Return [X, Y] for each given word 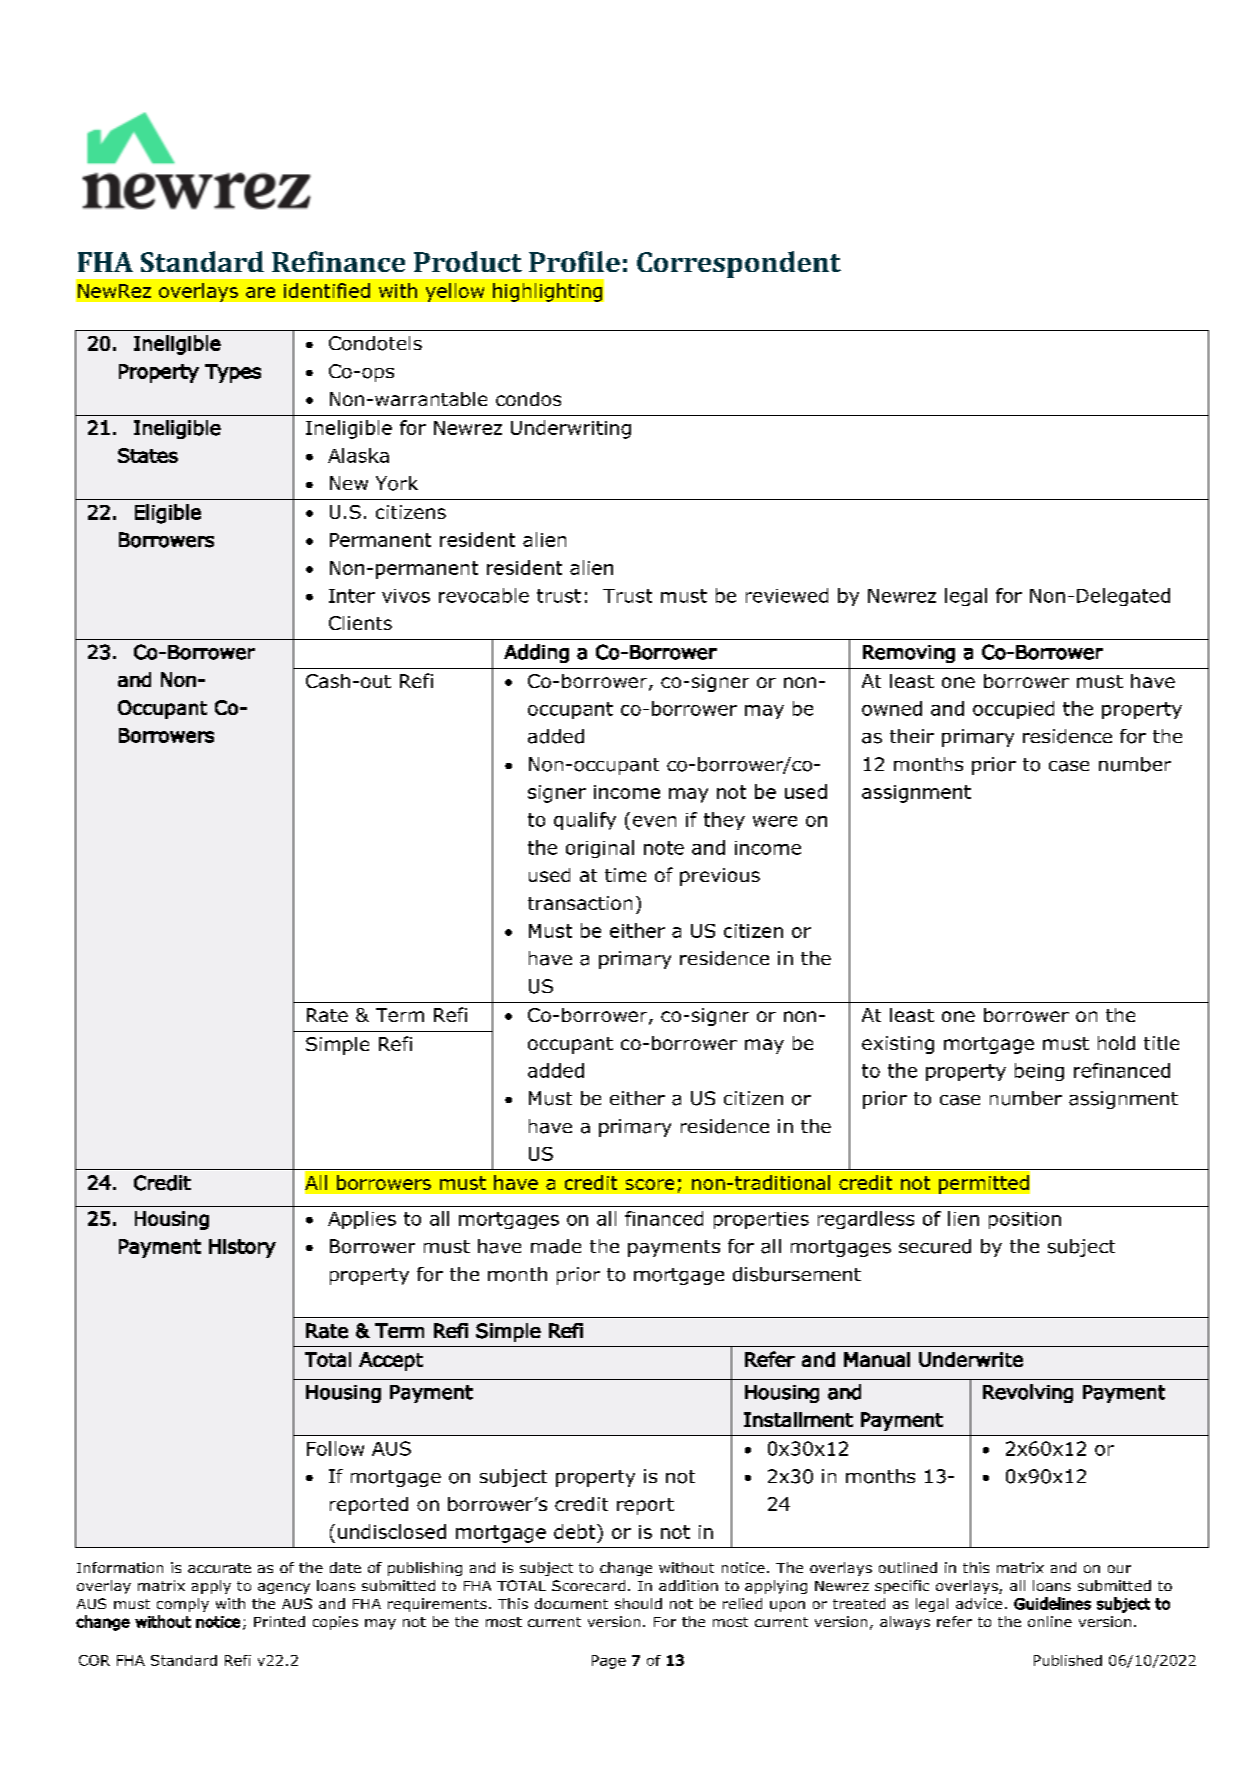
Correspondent [739, 264]
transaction [580, 903]
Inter [352, 596]
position [1025, 1220]
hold [1116, 1043]
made [556, 1246]
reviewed [787, 595]
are [260, 292]
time [625, 875]
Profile [574, 261]
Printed [279, 1621]
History [242, 1248]
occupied [1013, 710]
